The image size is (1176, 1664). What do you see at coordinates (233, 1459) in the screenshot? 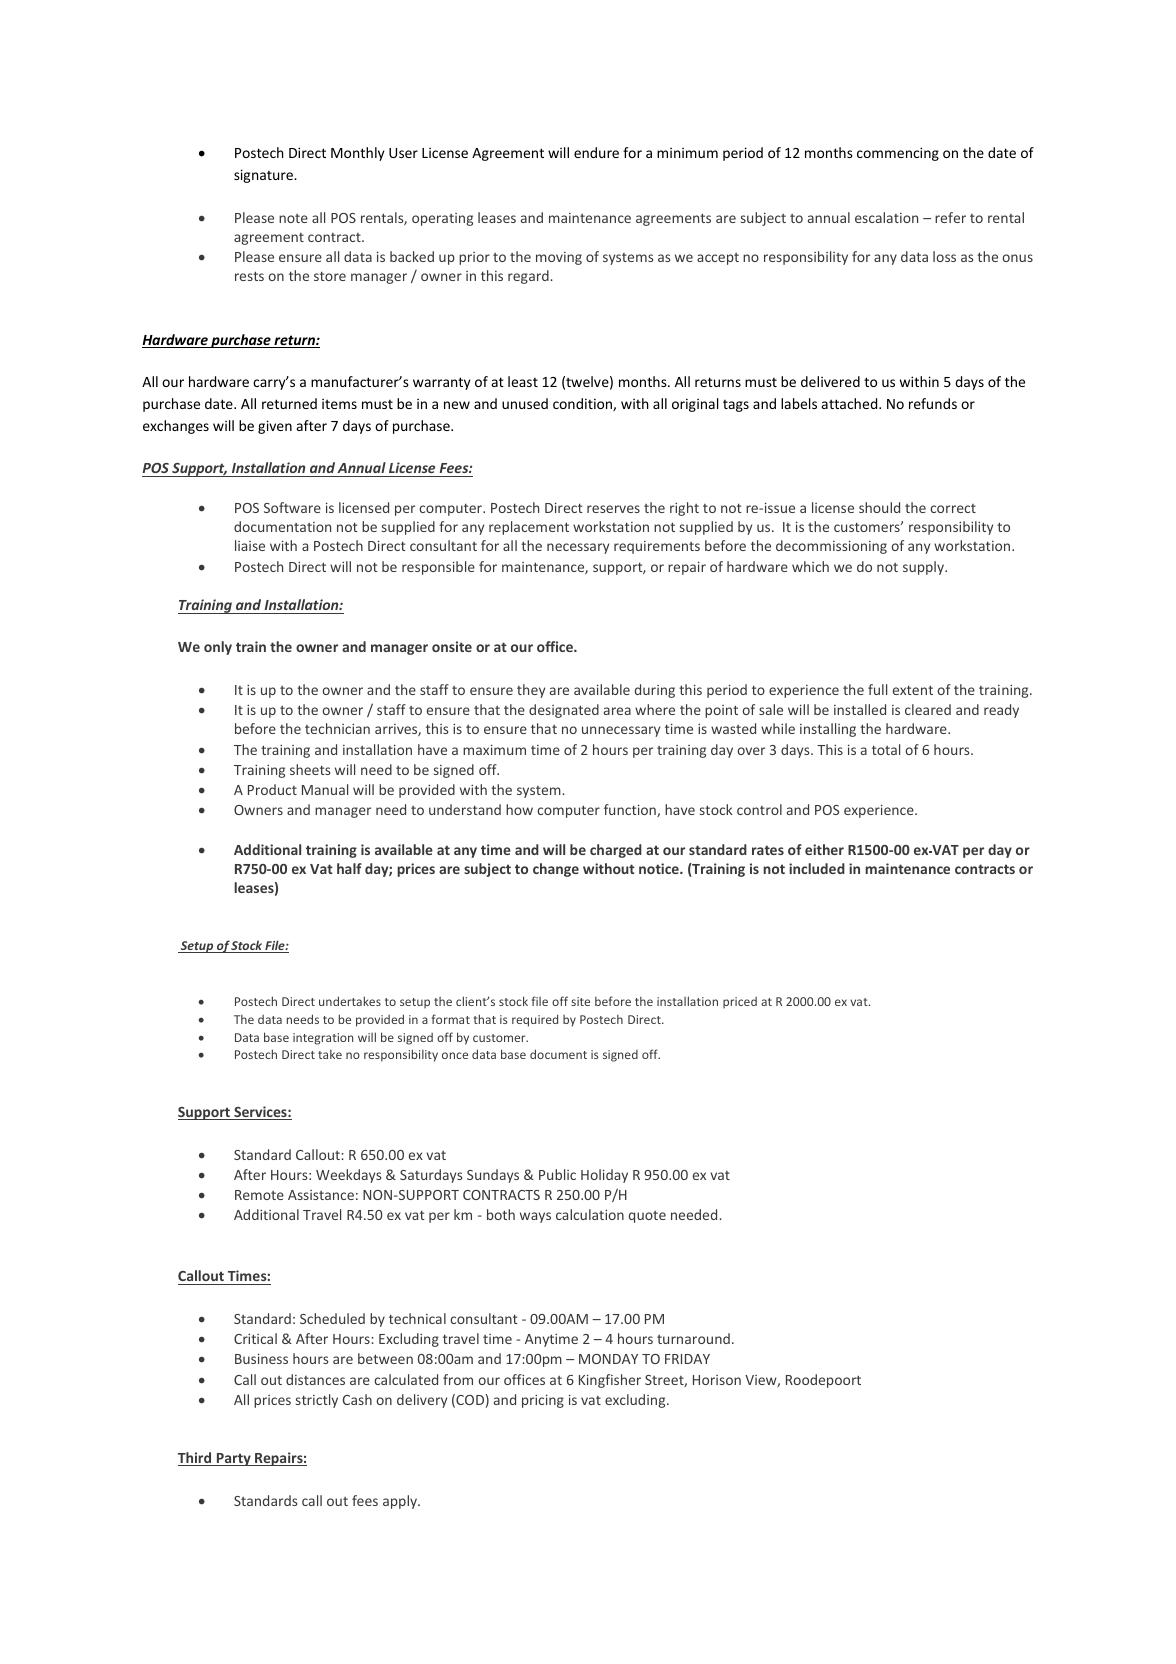
I see `Party` at bounding box center [233, 1459].
